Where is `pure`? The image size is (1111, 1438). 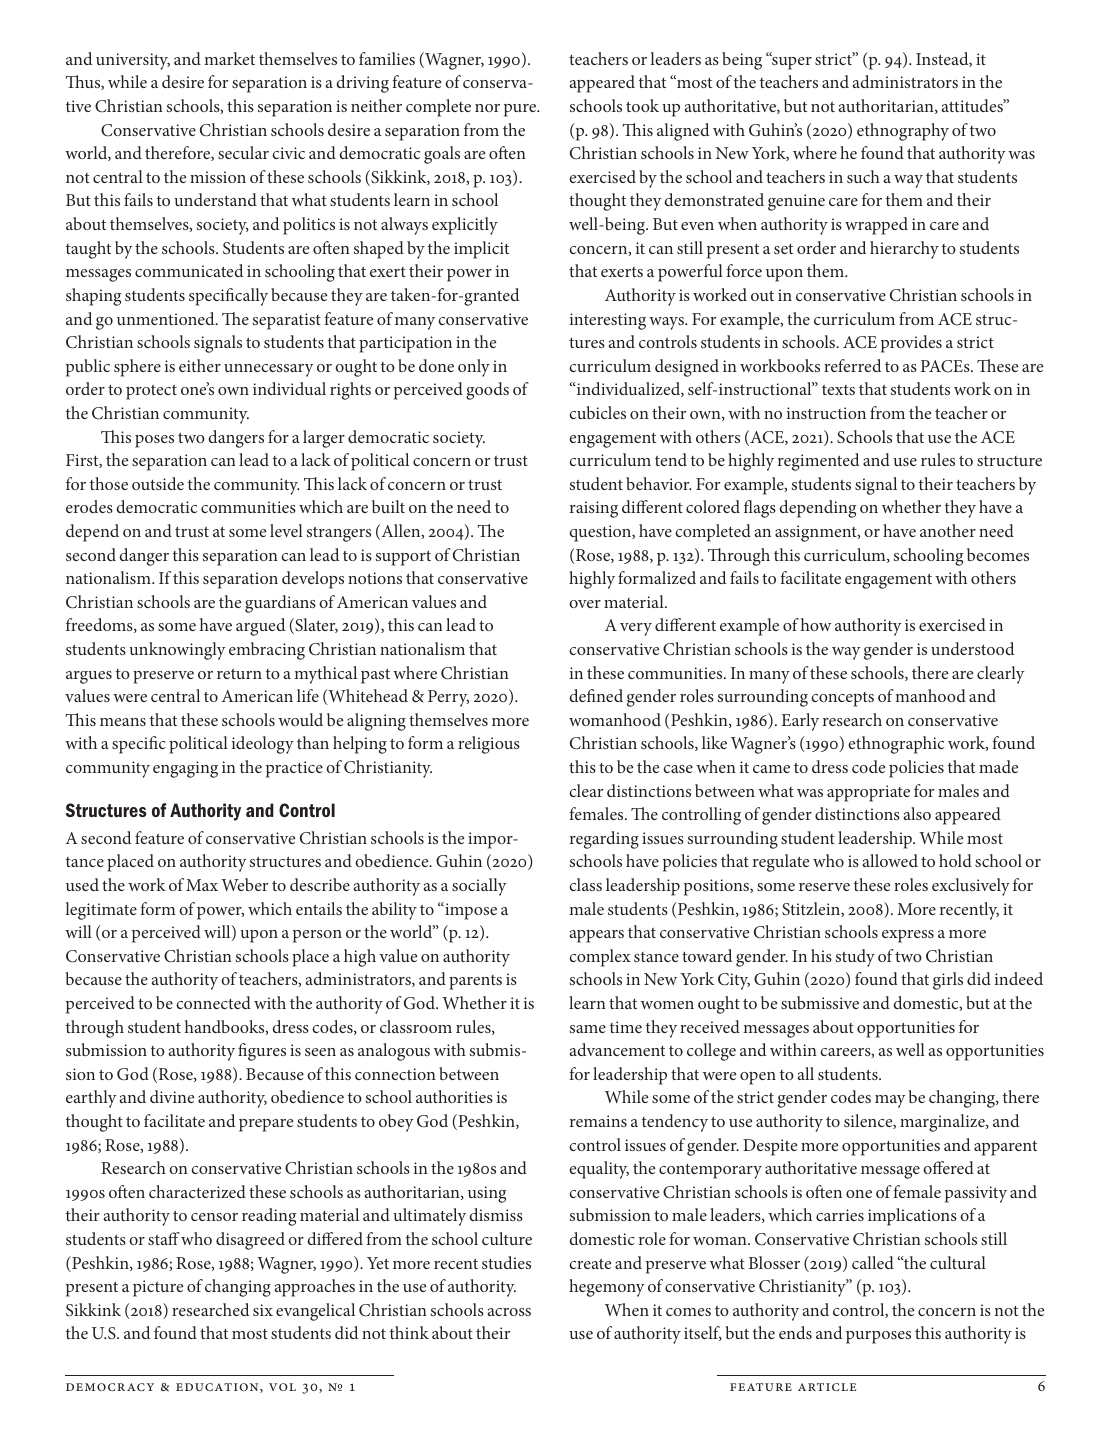 pure is located at coordinates (521, 110).
